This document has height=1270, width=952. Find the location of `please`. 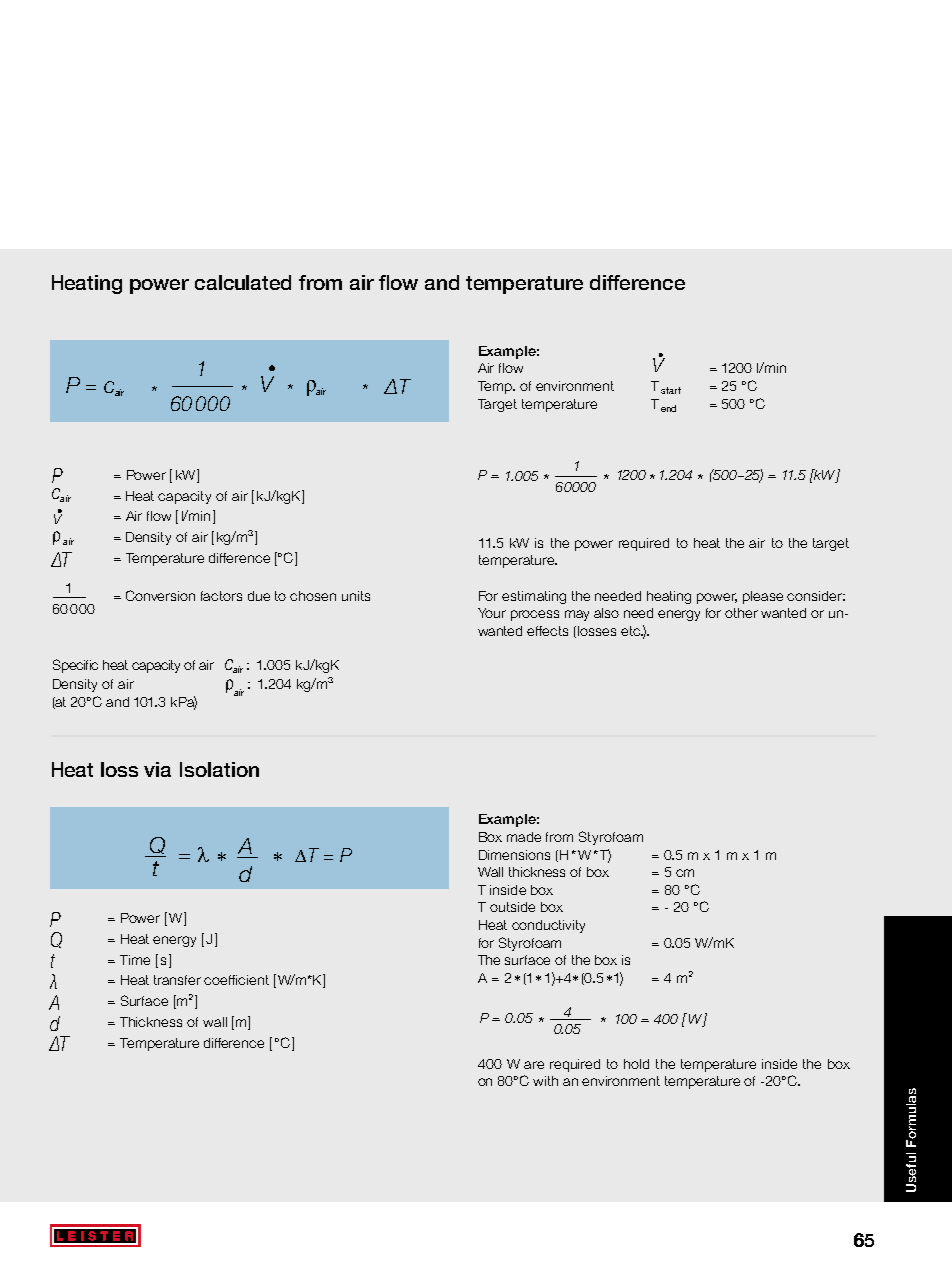

please is located at coordinates (763, 597).
